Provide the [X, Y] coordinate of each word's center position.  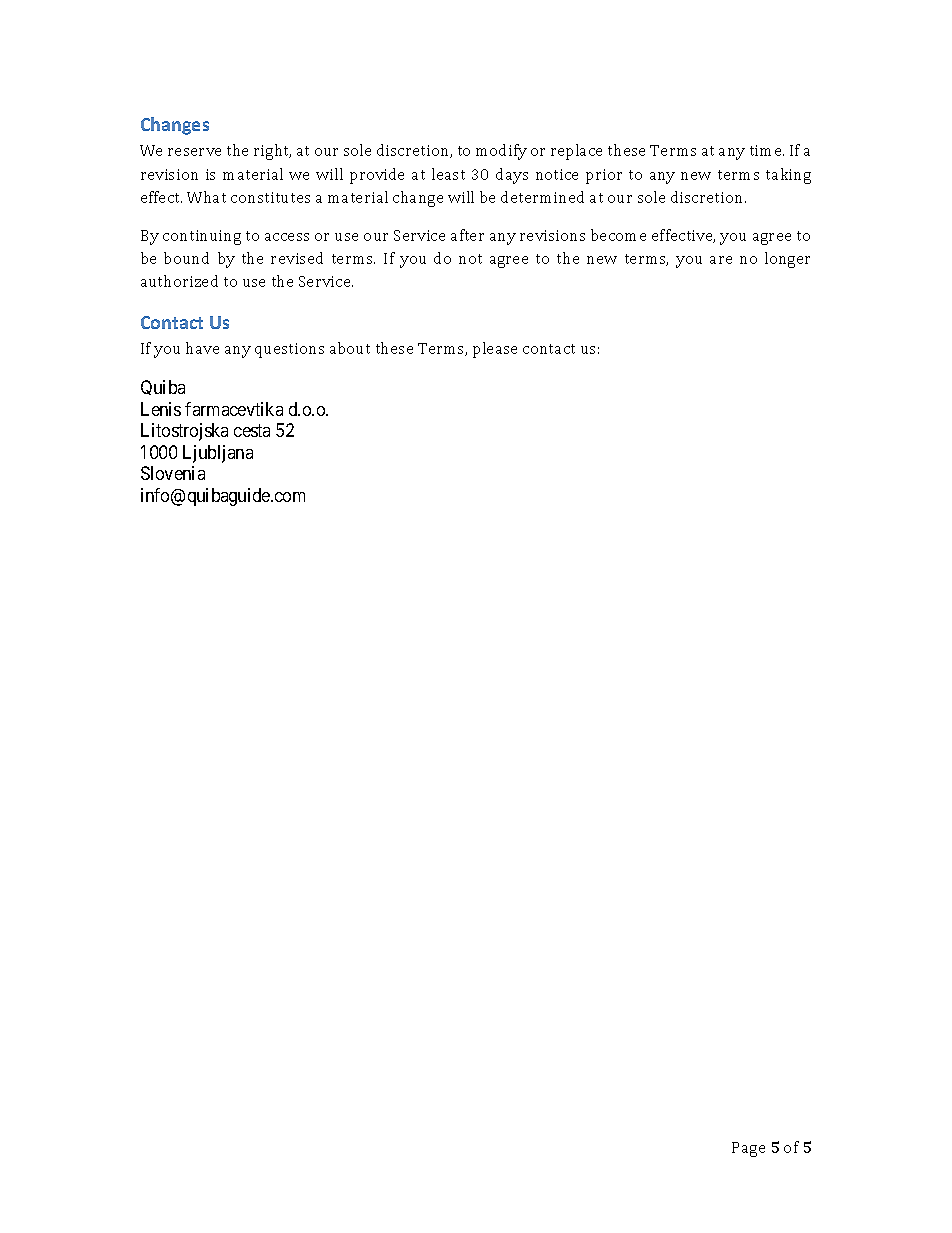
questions [289, 350]
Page [748, 1149]
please [495, 350]
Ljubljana [218, 454]
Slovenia [173, 473]
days [512, 176]
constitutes [270, 197]
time [767, 150]
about [350, 348]
